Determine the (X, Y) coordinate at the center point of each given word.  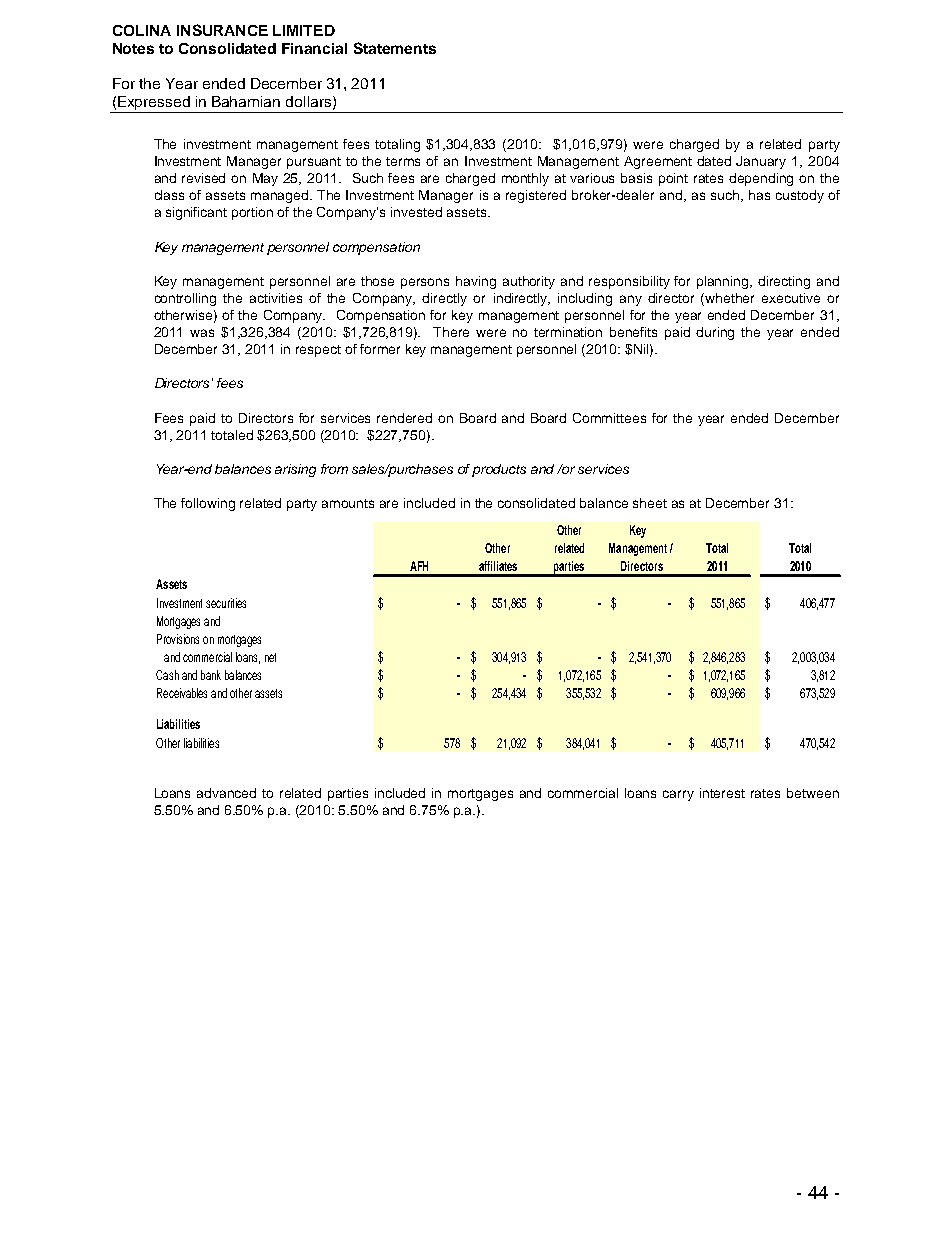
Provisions (178, 639)
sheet (650, 503)
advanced (226, 793)
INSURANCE (222, 30)
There (451, 332)
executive (791, 298)
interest (722, 793)
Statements (395, 48)
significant (196, 213)
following (208, 504)
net (270, 657)
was (202, 333)
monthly (525, 179)
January (761, 162)
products (499, 470)
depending (761, 179)
